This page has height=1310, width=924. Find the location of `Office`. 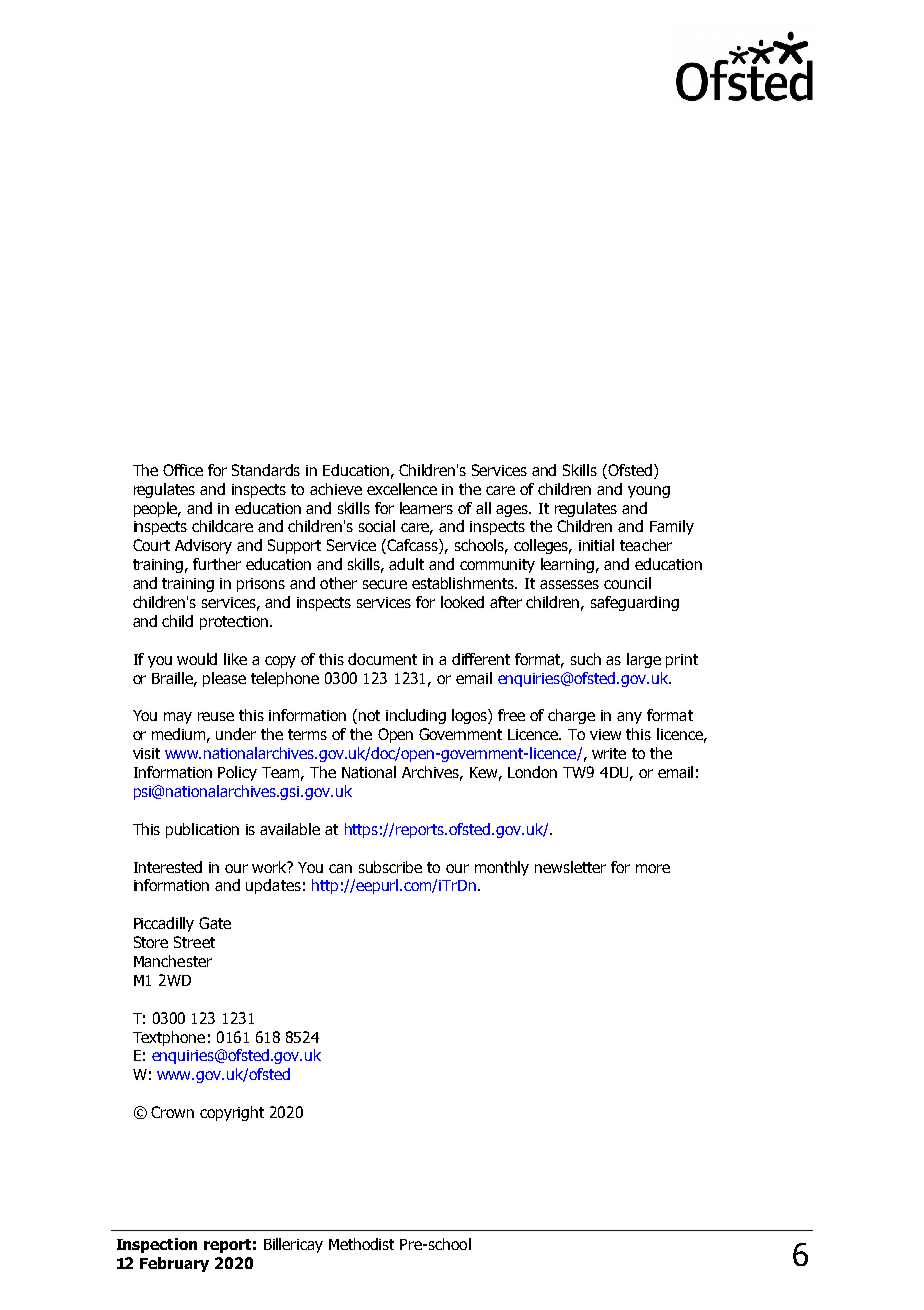

Office is located at coordinates (183, 470).
